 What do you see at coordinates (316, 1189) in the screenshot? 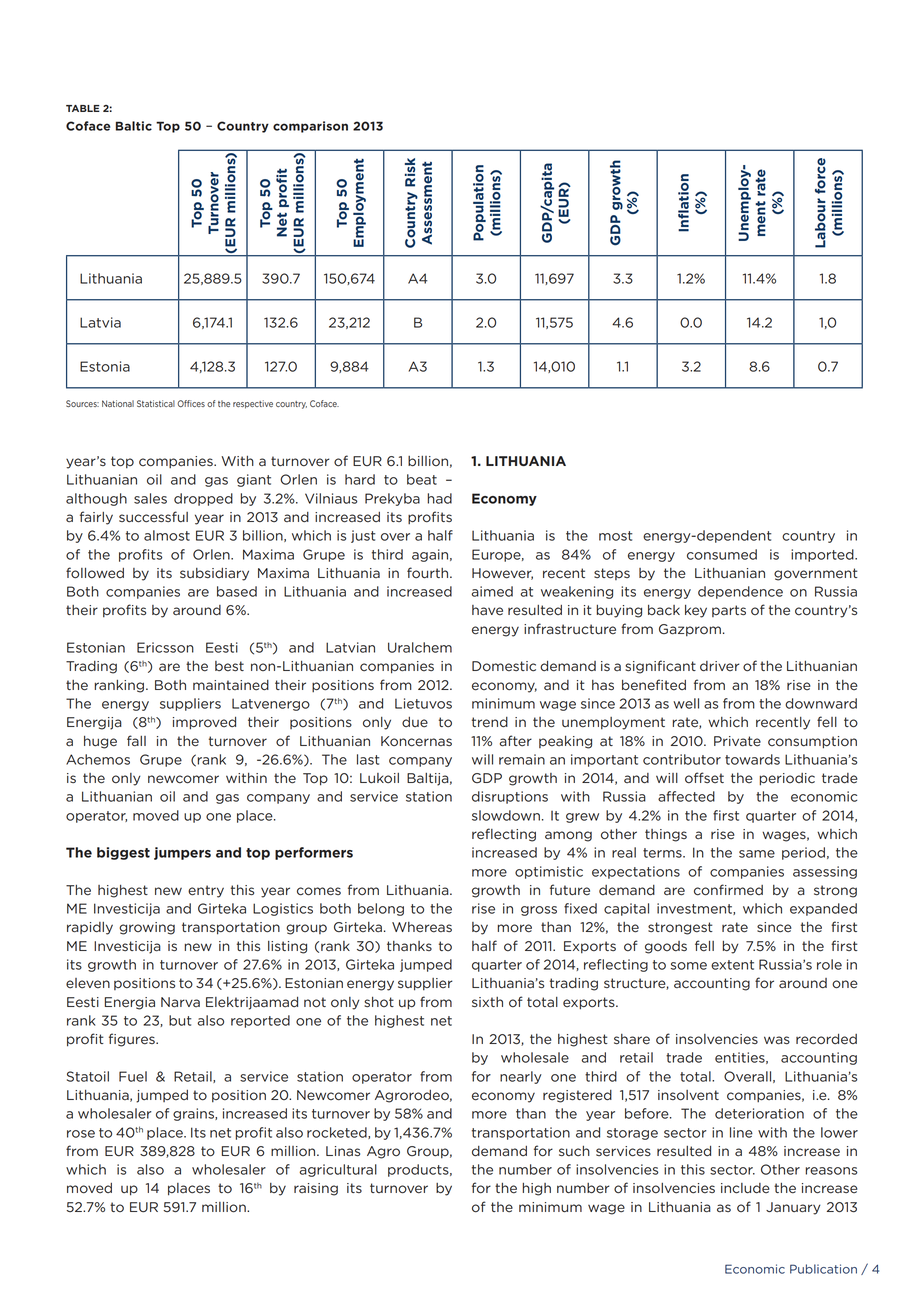
I see `raising` at bounding box center [316, 1189].
